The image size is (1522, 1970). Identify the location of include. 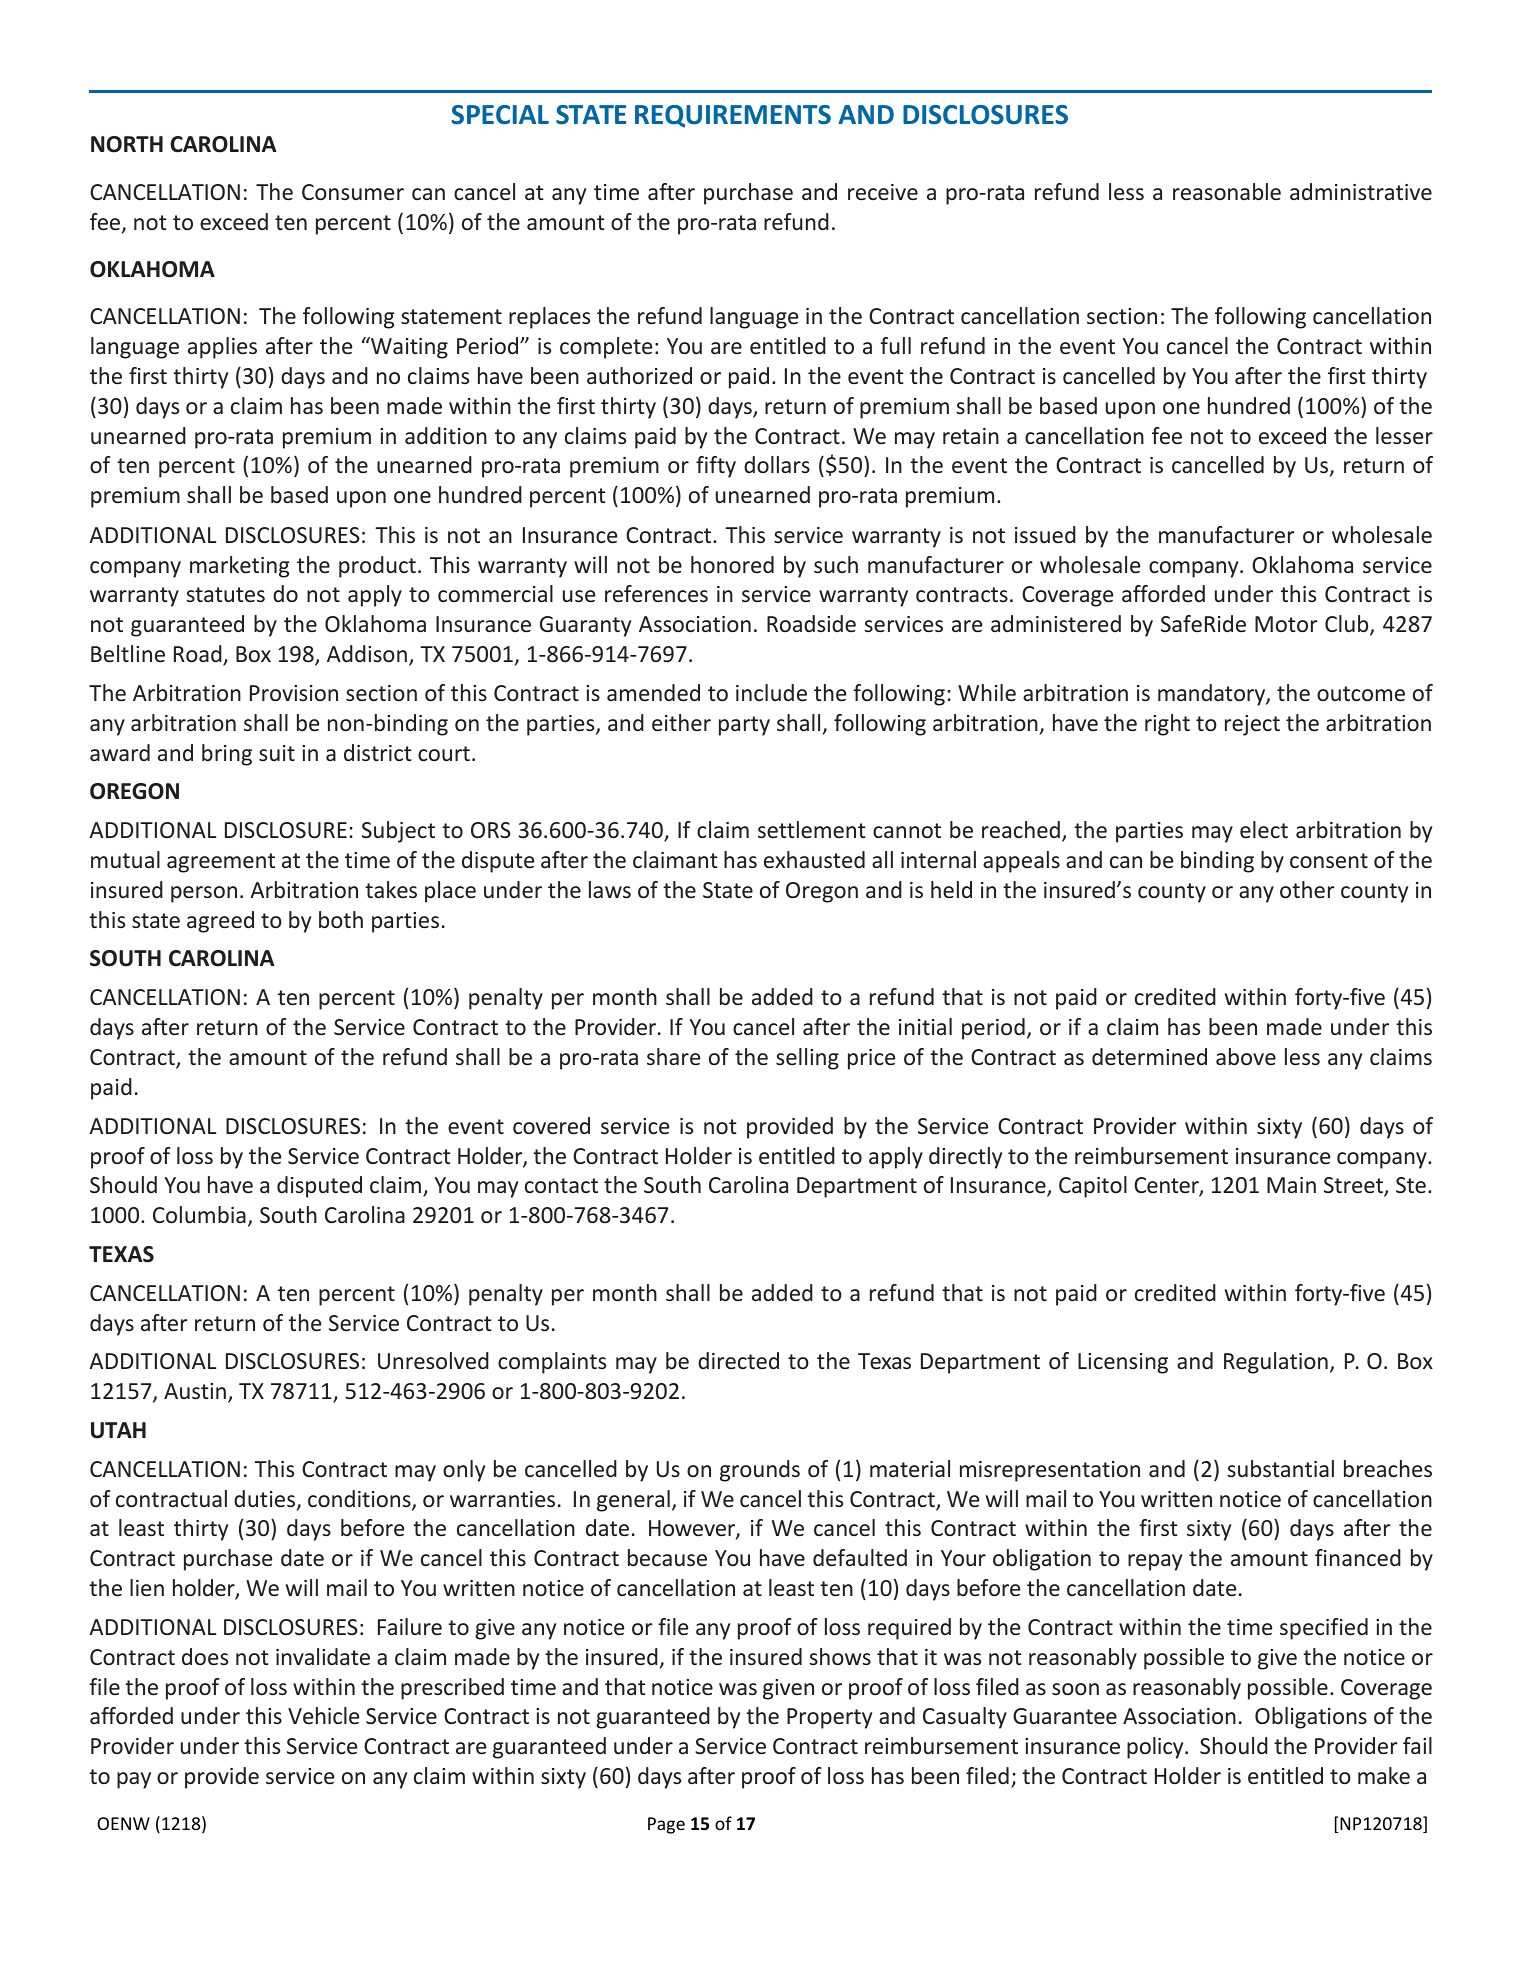
(771, 692).
